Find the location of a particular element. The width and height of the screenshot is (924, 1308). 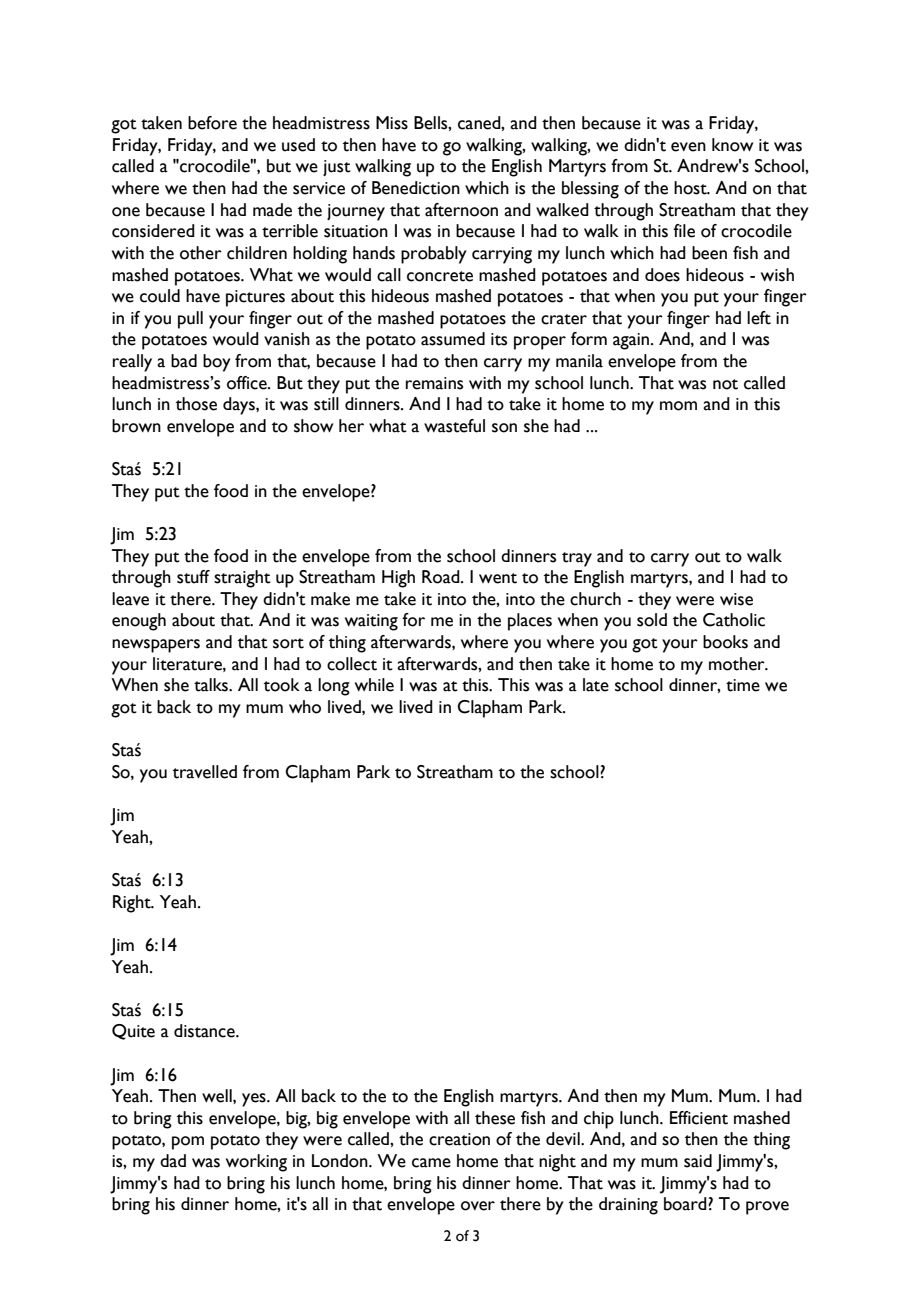

came is located at coordinates (431, 1163).
